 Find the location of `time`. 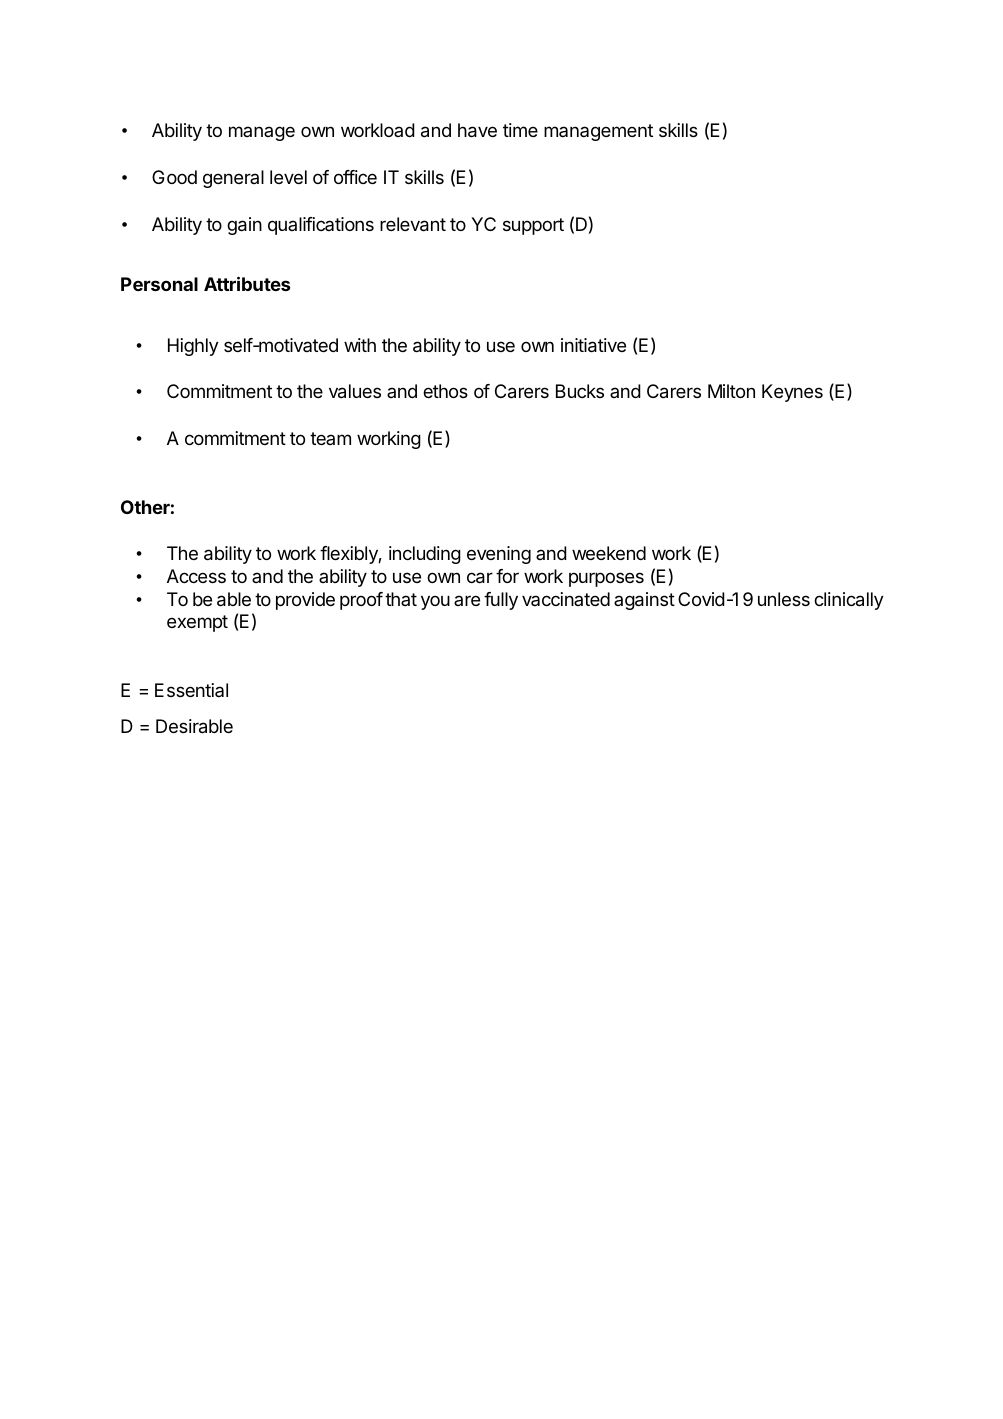

time is located at coordinates (520, 130).
